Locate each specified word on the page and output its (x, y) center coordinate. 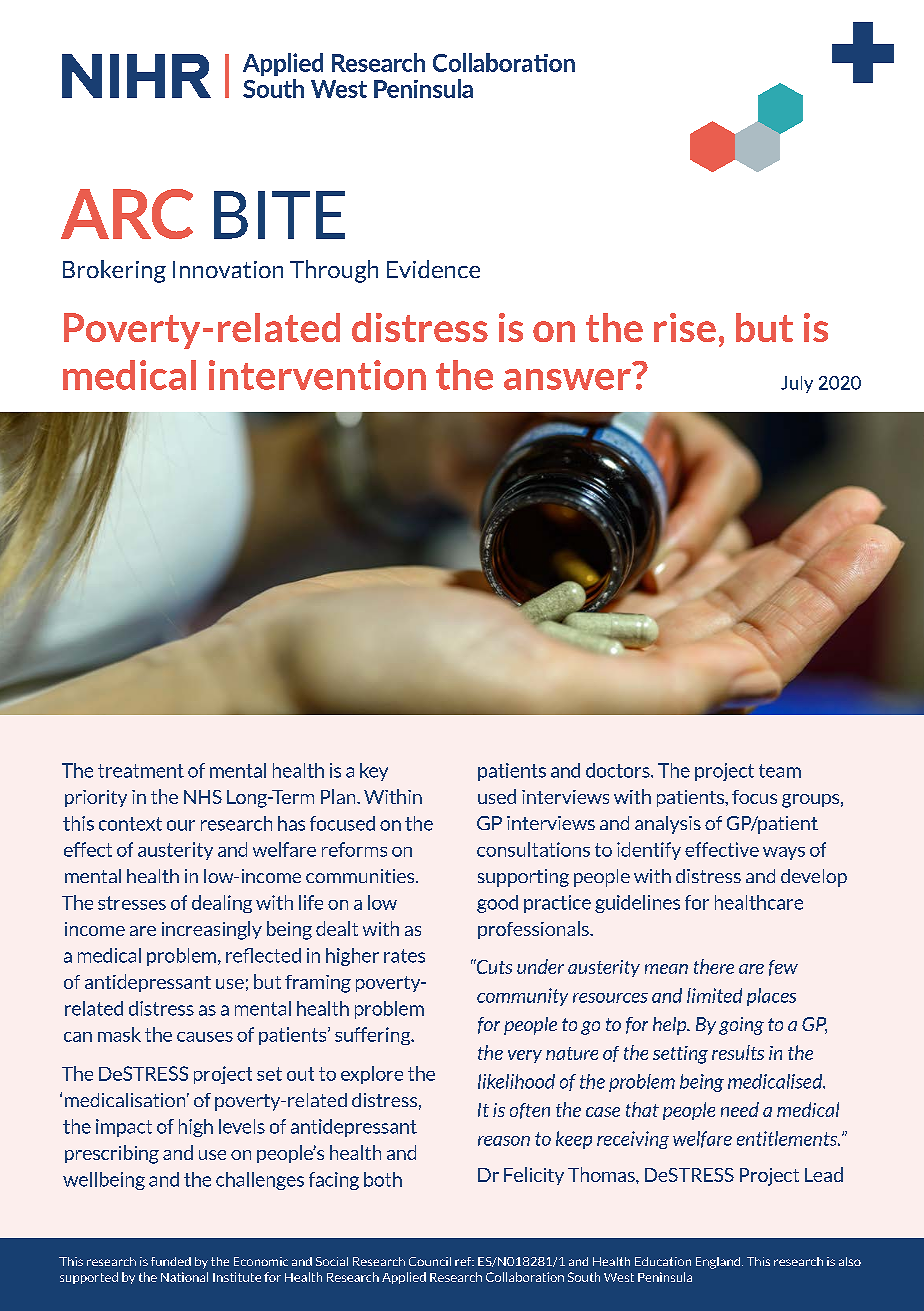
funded (171, 1261)
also (850, 1261)
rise (685, 327)
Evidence (433, 269)
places (771, 997)
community (522, 997)
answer (567, 379)
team (780, 771)
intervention (317, 375)
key (374, 772)
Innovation (228, 269)
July (797, 384)
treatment (141, 771)
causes (205, 1037)
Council (430, 1261)
